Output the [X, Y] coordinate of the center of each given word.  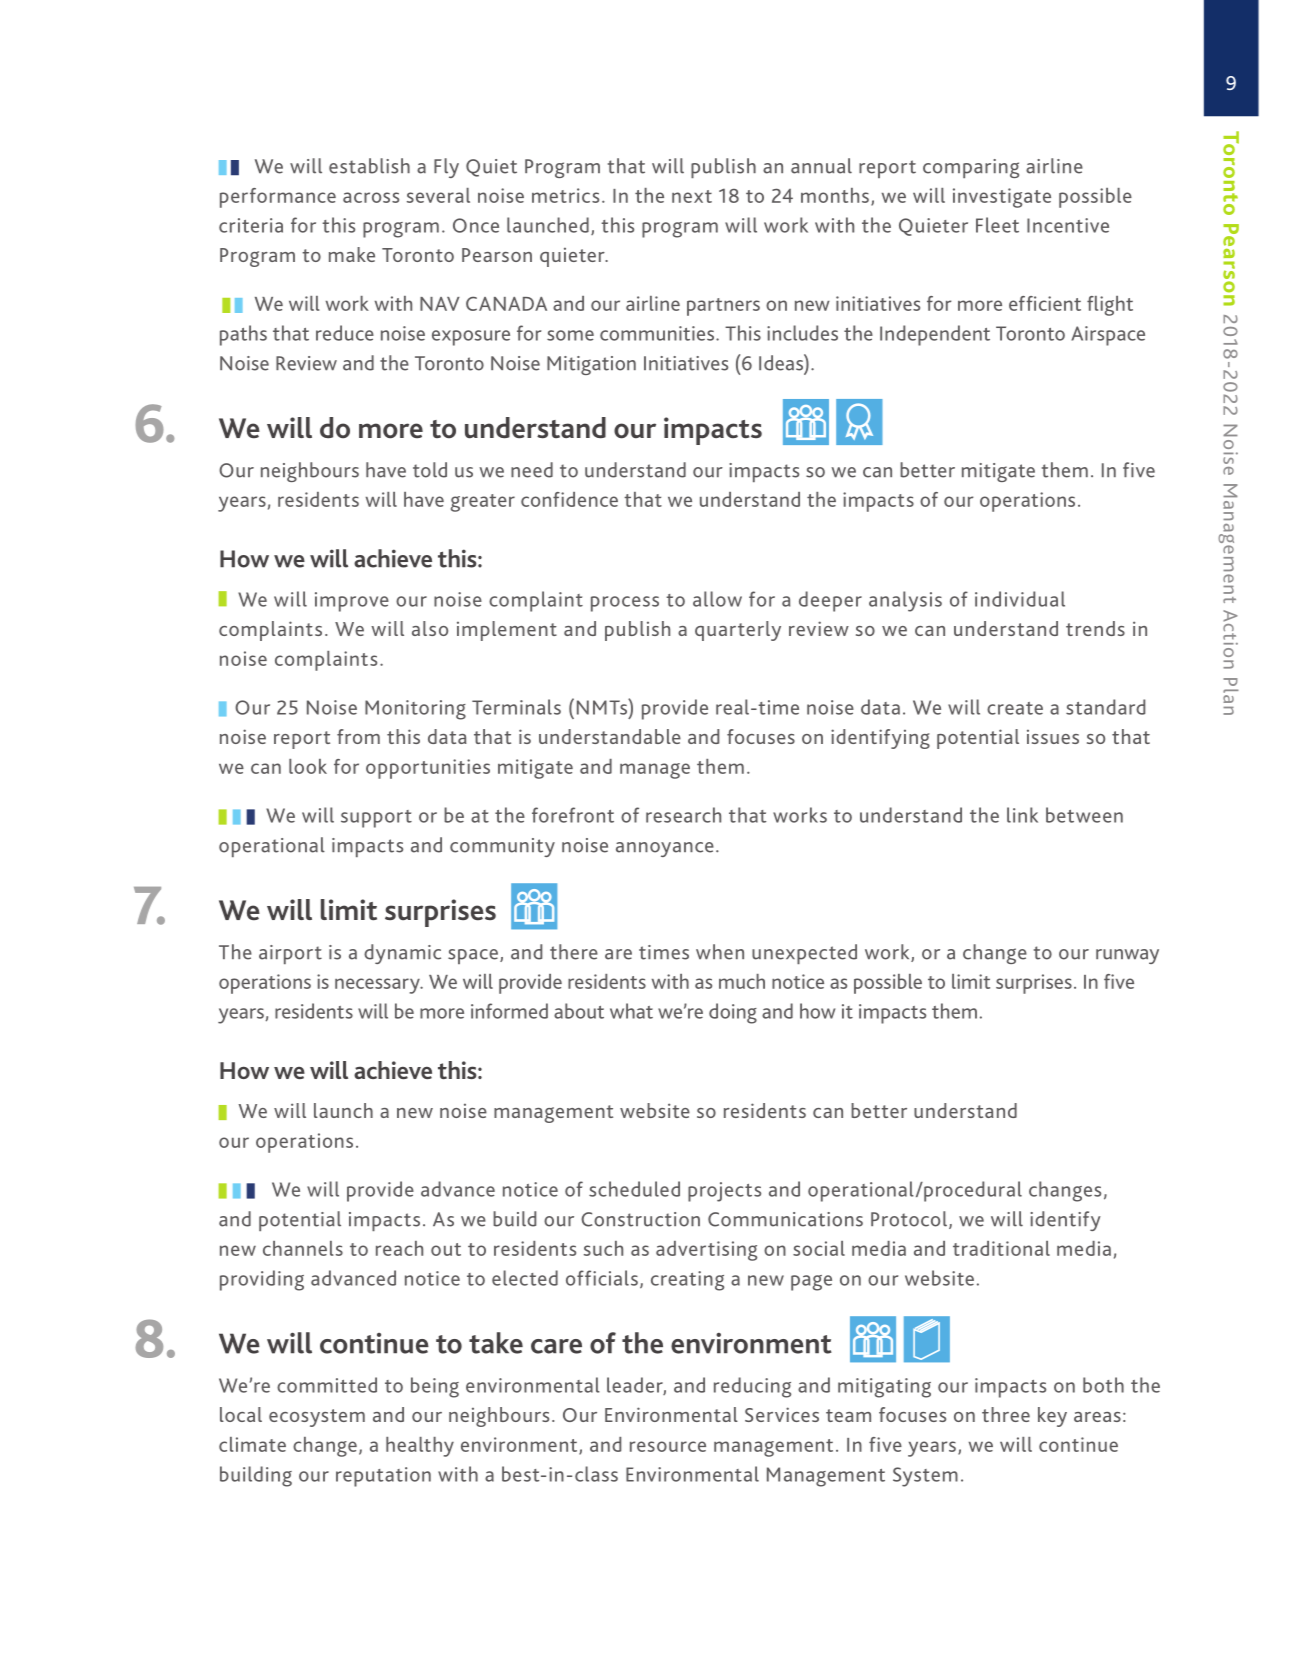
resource [668, 1446]
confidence [569, 499]
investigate [1002, 198]
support [376, 819]
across [371, 197]
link [1022, 815]
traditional [1001, 1248]
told [430, 470]
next [692, 196]
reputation [383, 1477]
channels [303, 1248]
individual [1020, 599]
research [683, 815]
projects [724, 1192]
